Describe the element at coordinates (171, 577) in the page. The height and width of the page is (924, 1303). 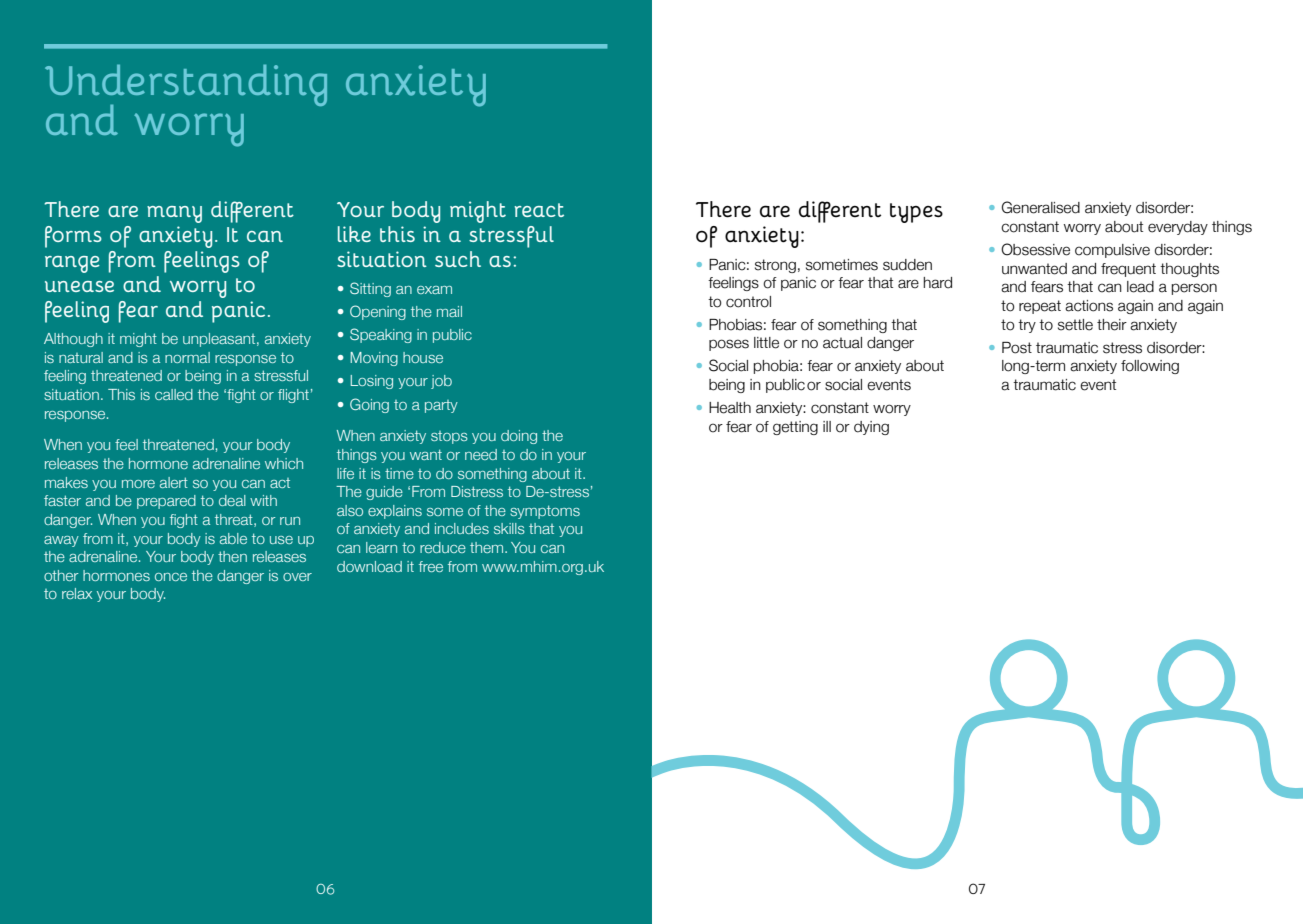
I see `once` at that location.
